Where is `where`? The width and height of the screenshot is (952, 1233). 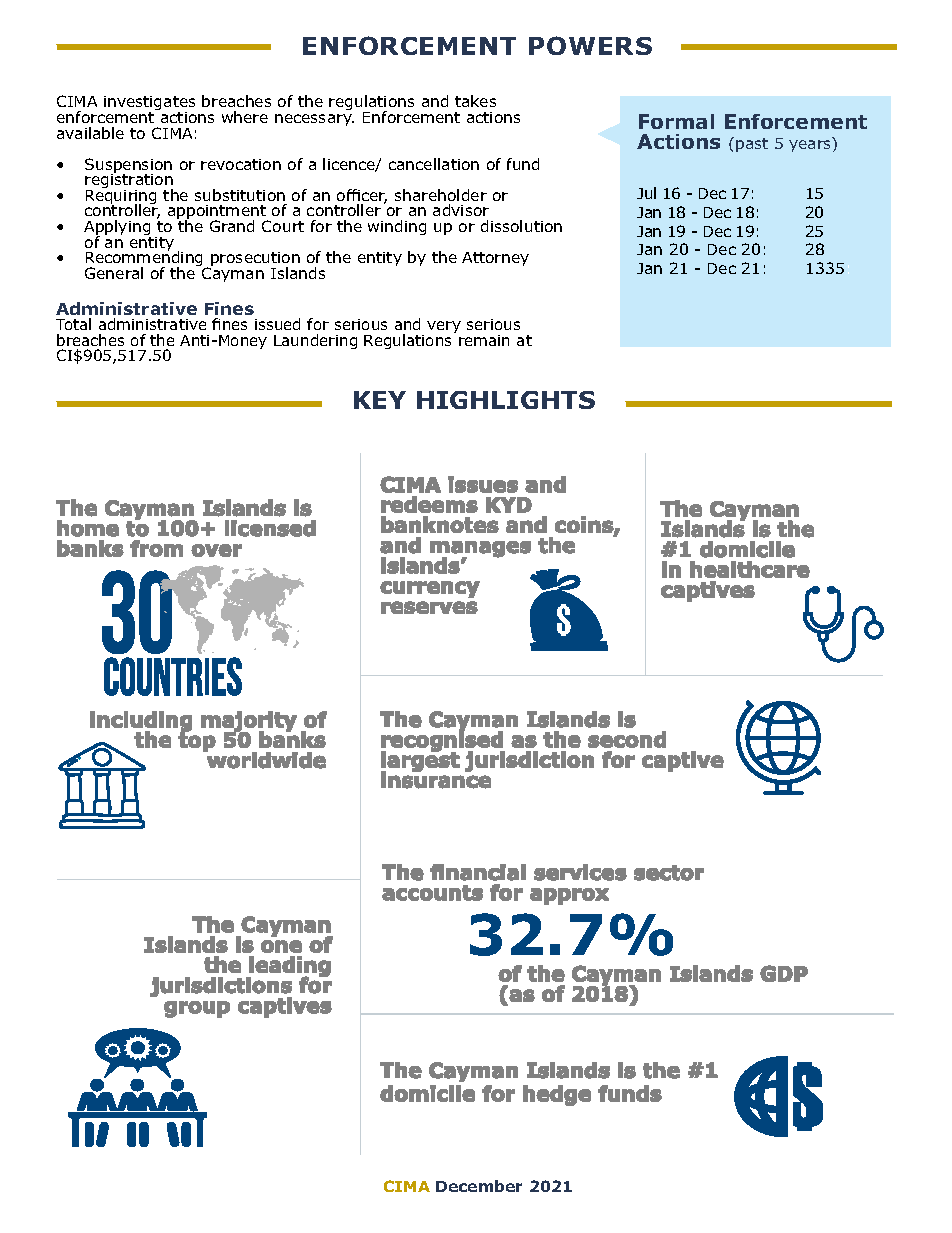
where is located at coordinates (245, 117).
